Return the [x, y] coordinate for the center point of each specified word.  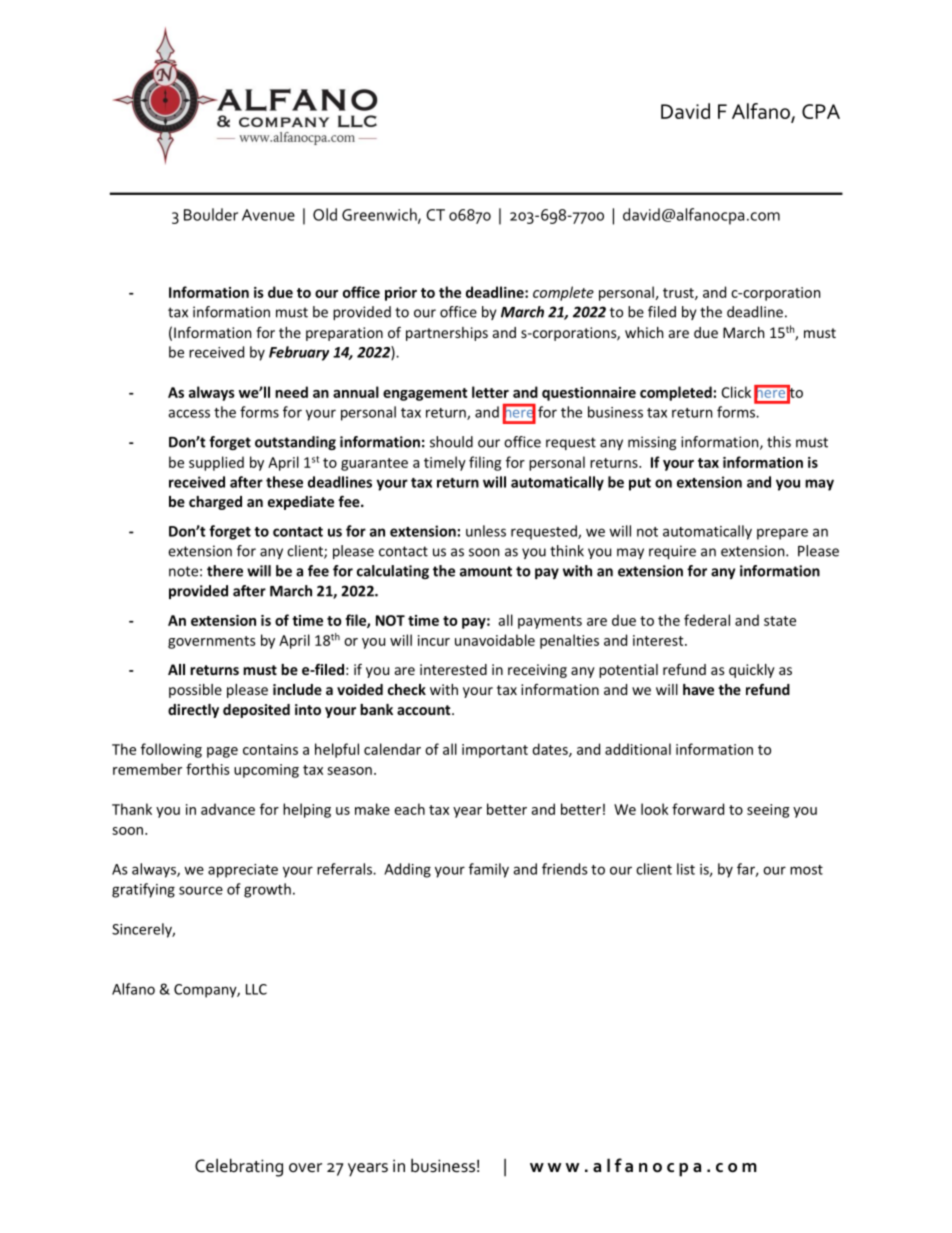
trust [679, 294]
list [686, 869]
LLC [256, 989]
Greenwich [380, 215]
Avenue [268, 215]
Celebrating [239, 1167]
